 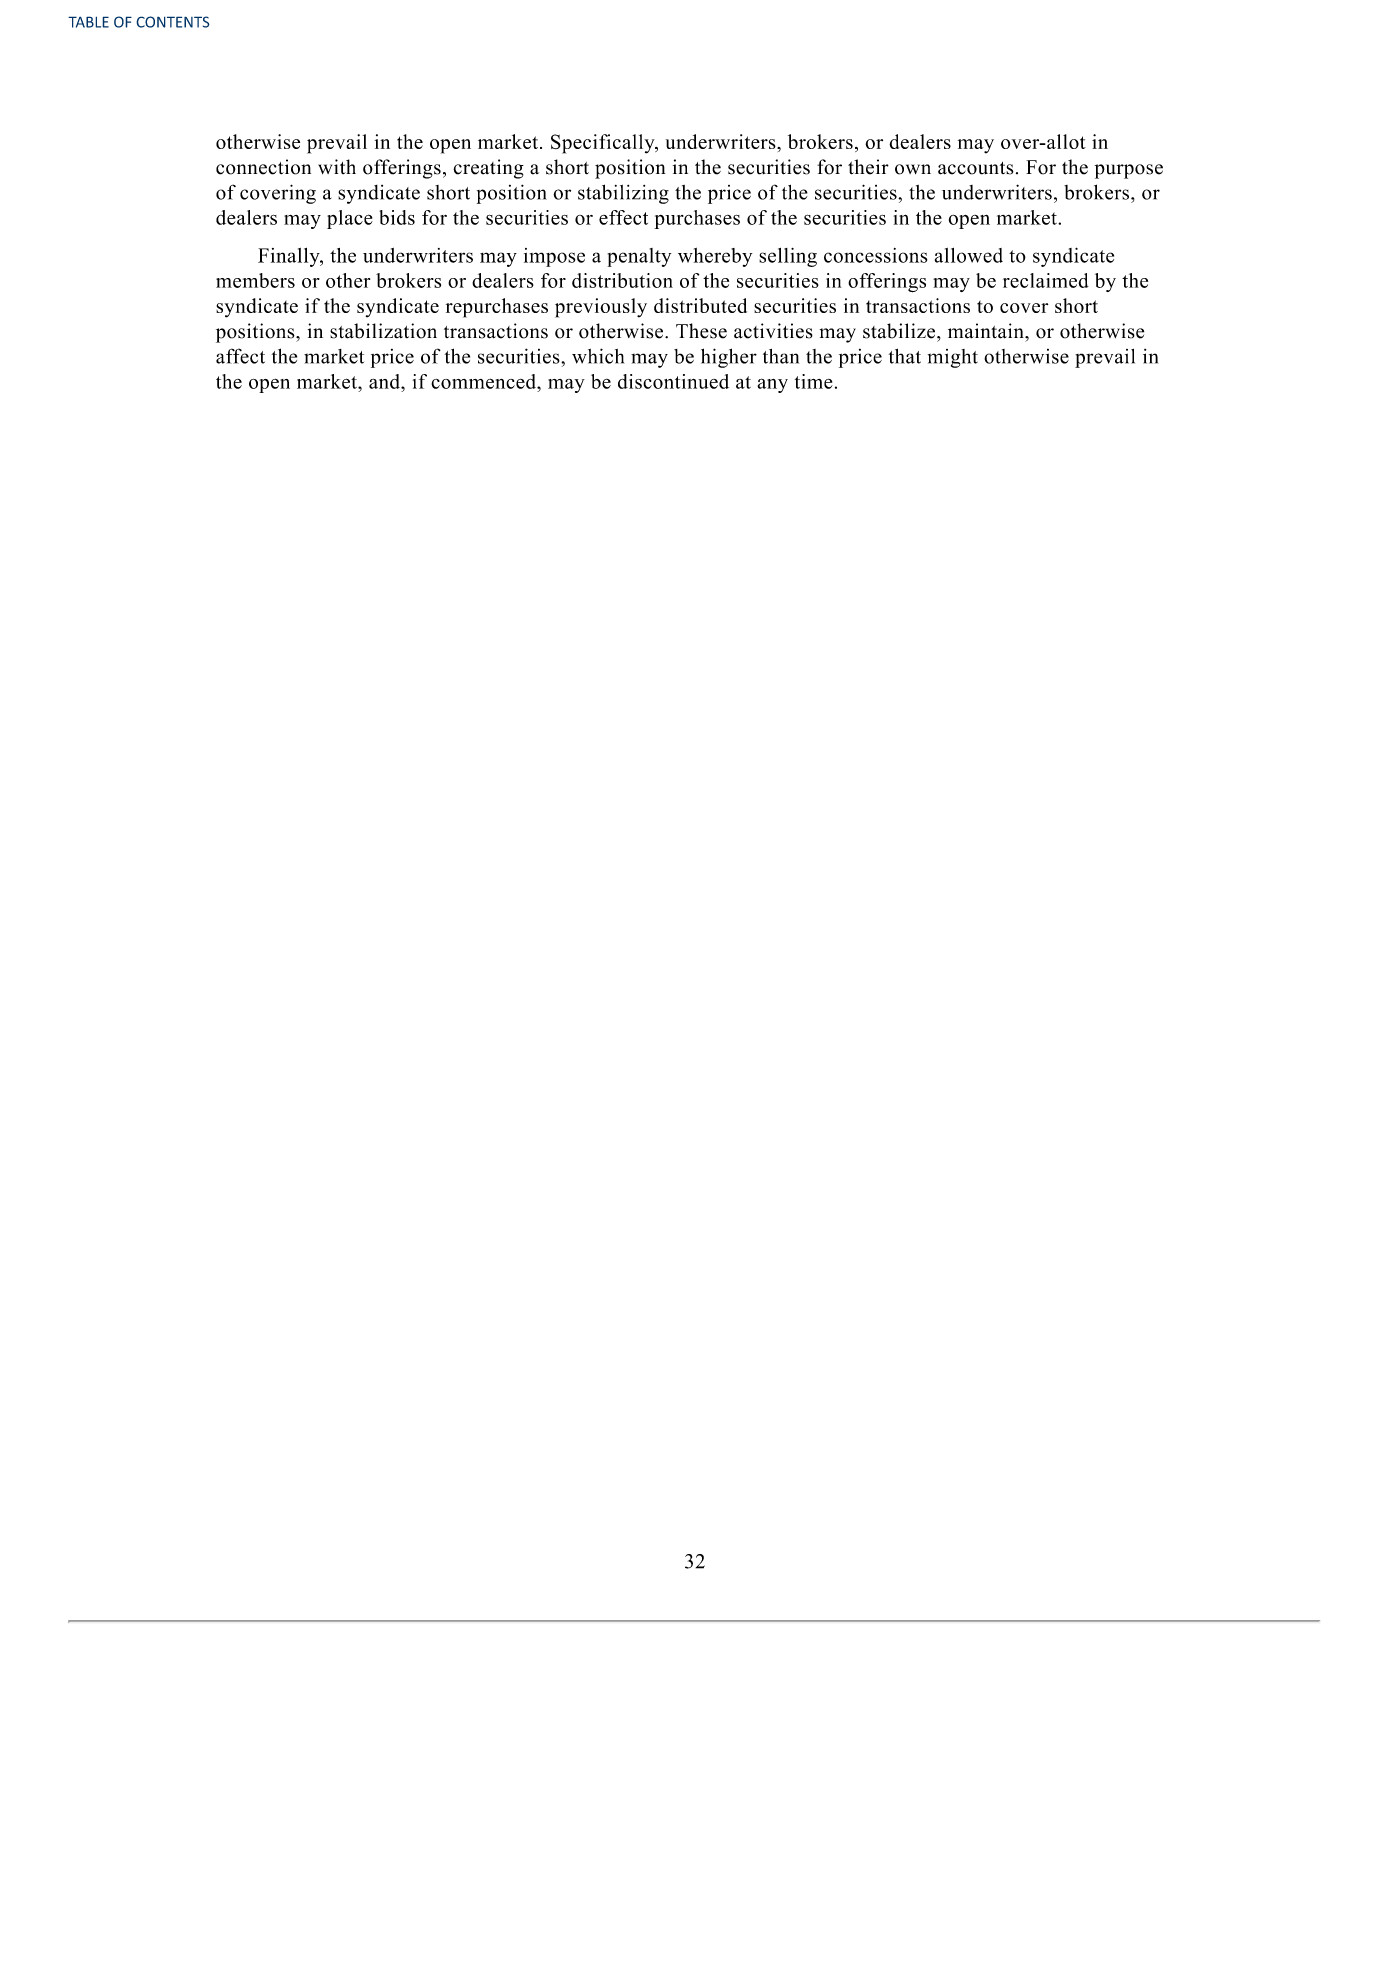 I want to click on connection, so click(x=263, y=167).
